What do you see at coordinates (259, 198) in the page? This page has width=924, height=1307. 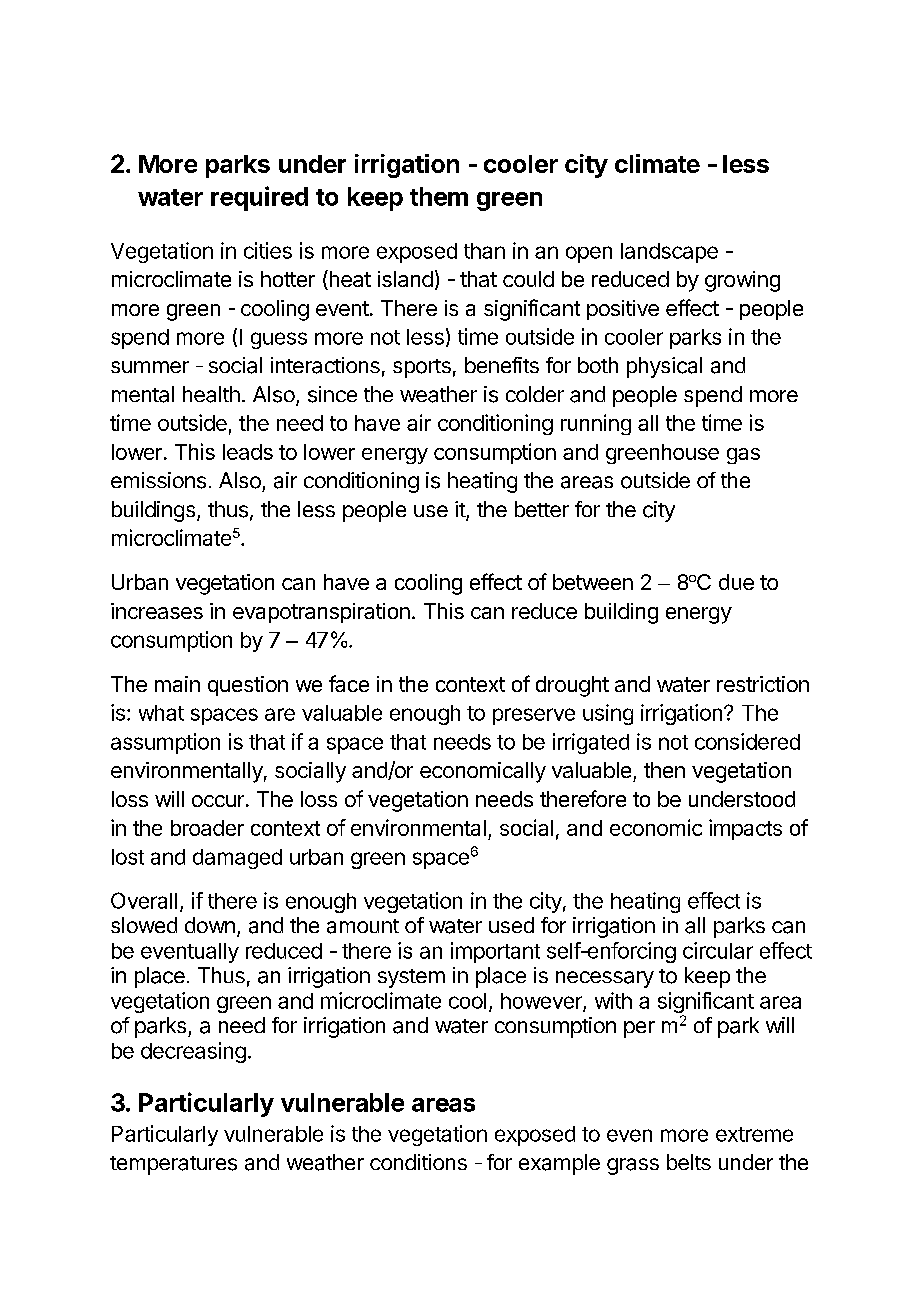 I see `required` at bounding box center [259, 198].
